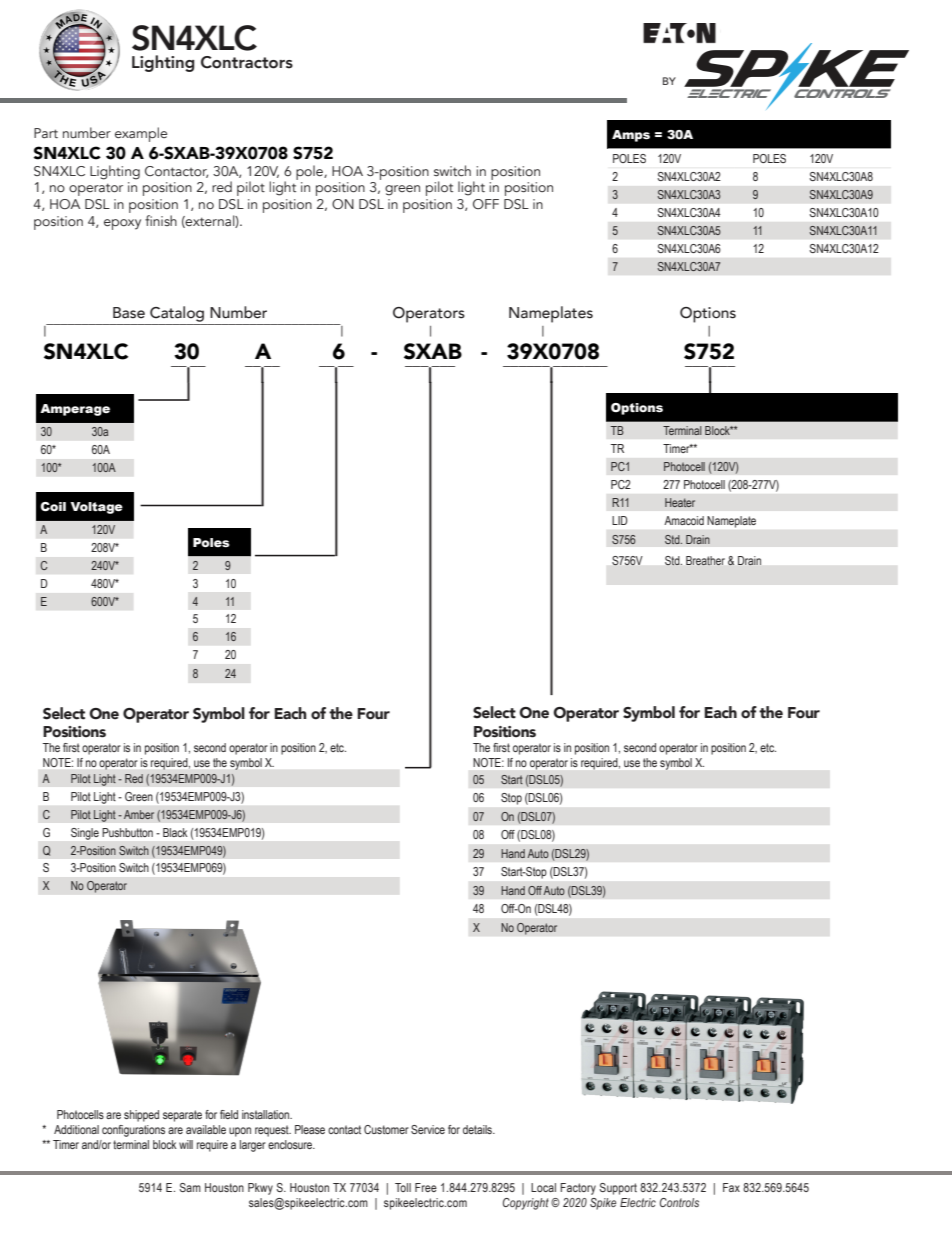 This page has width=952, height=1233. I want to click on Voltage, so click(96, 508).
